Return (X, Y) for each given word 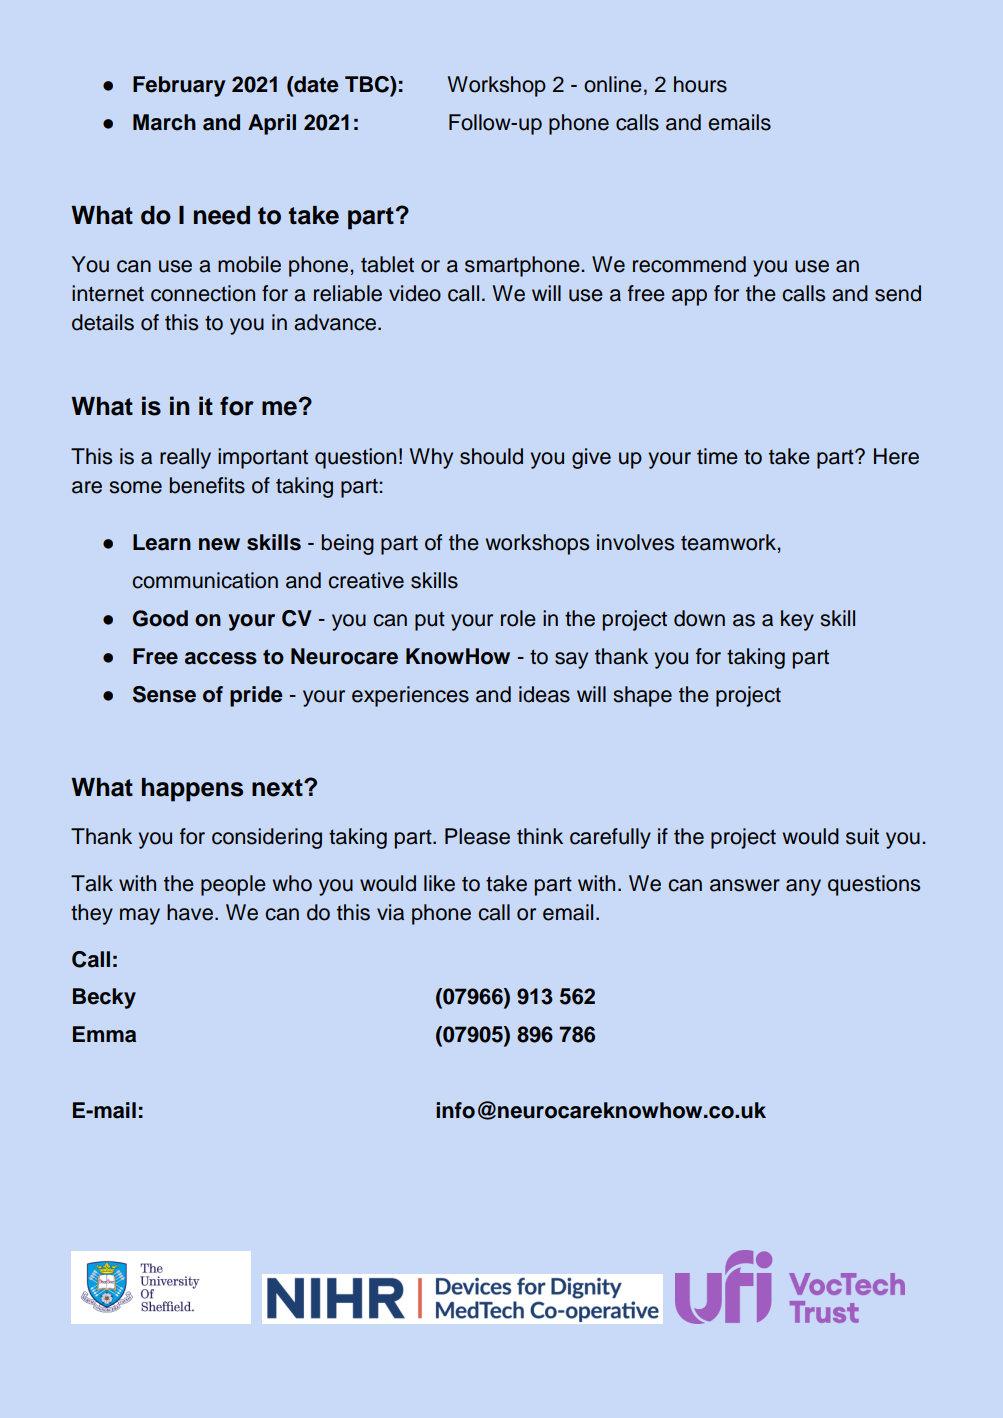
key (797, 620)
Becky (104, 998)
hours (700, 84)
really (185, 458)
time (717, 456)
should (491, 456)
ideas (544, 694)
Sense (164, 694)
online (613, 84)
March (164, 122)
